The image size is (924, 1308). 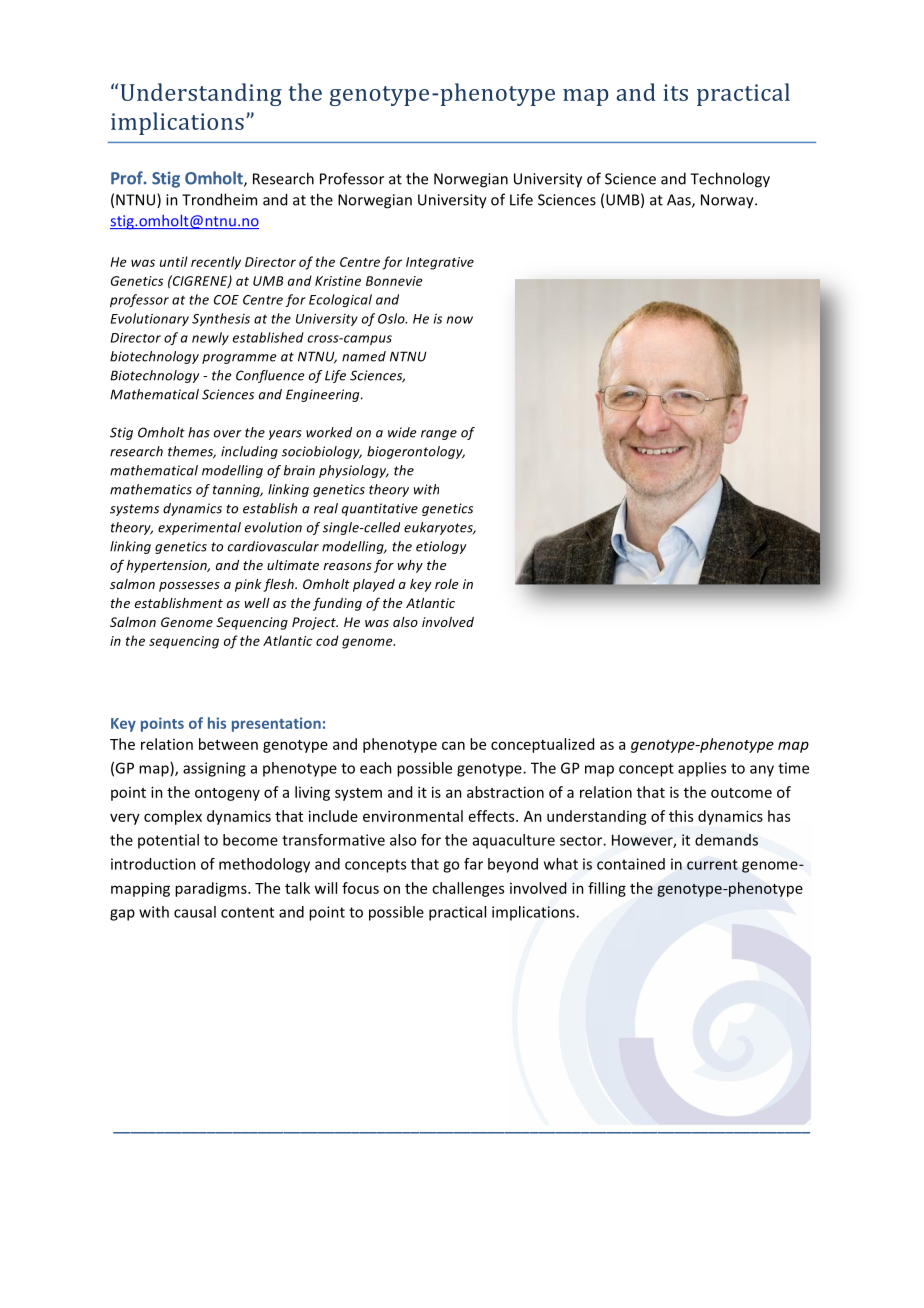 What do you see at coordinates (439, 435) in the document?
I see `range` at bounding box center [439, 435].
